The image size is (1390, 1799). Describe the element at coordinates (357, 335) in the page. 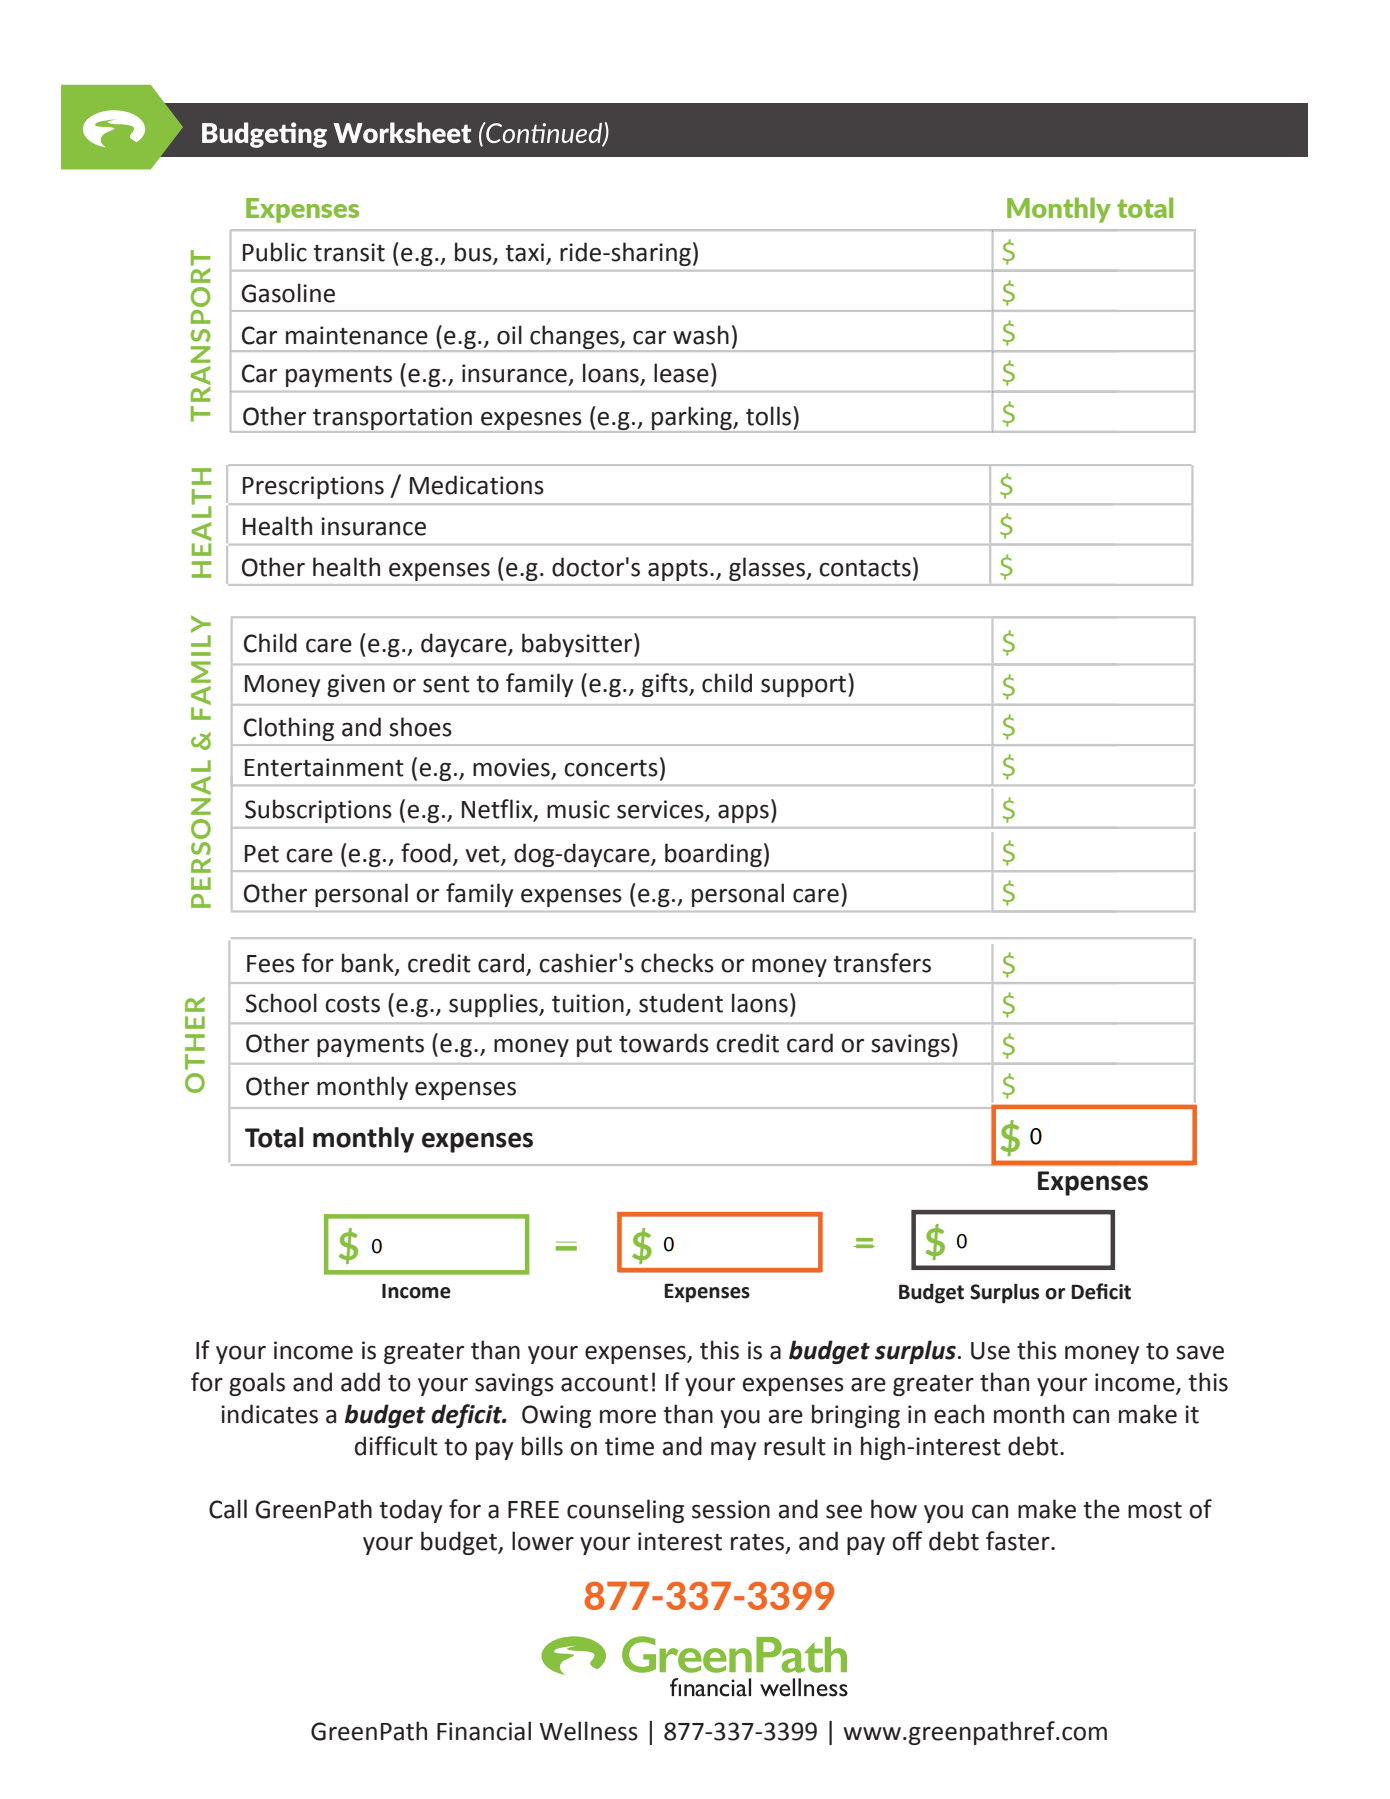

I see `maintenance` at that location.
